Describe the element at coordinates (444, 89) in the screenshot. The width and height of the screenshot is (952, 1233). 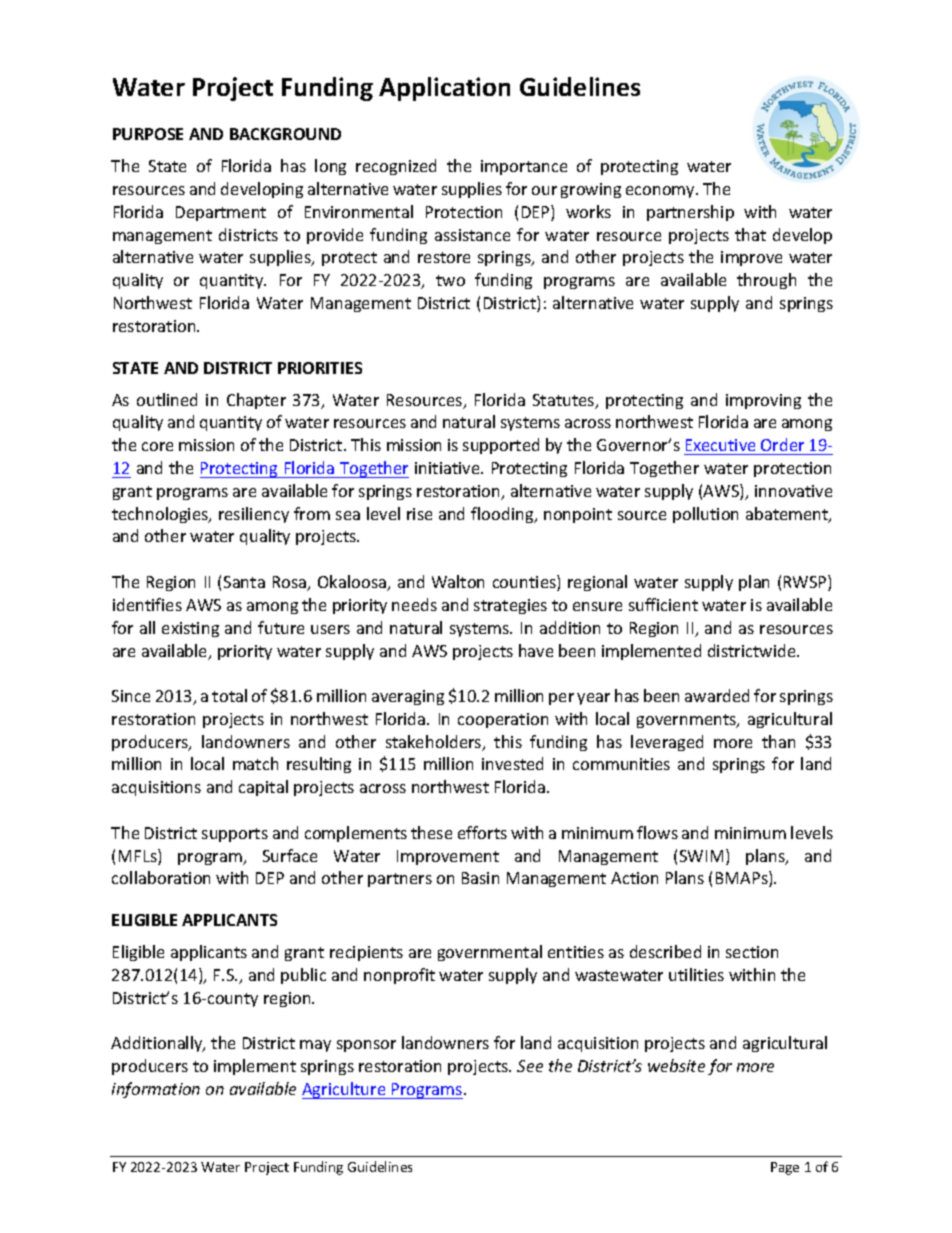
I see `Application` at that location.
